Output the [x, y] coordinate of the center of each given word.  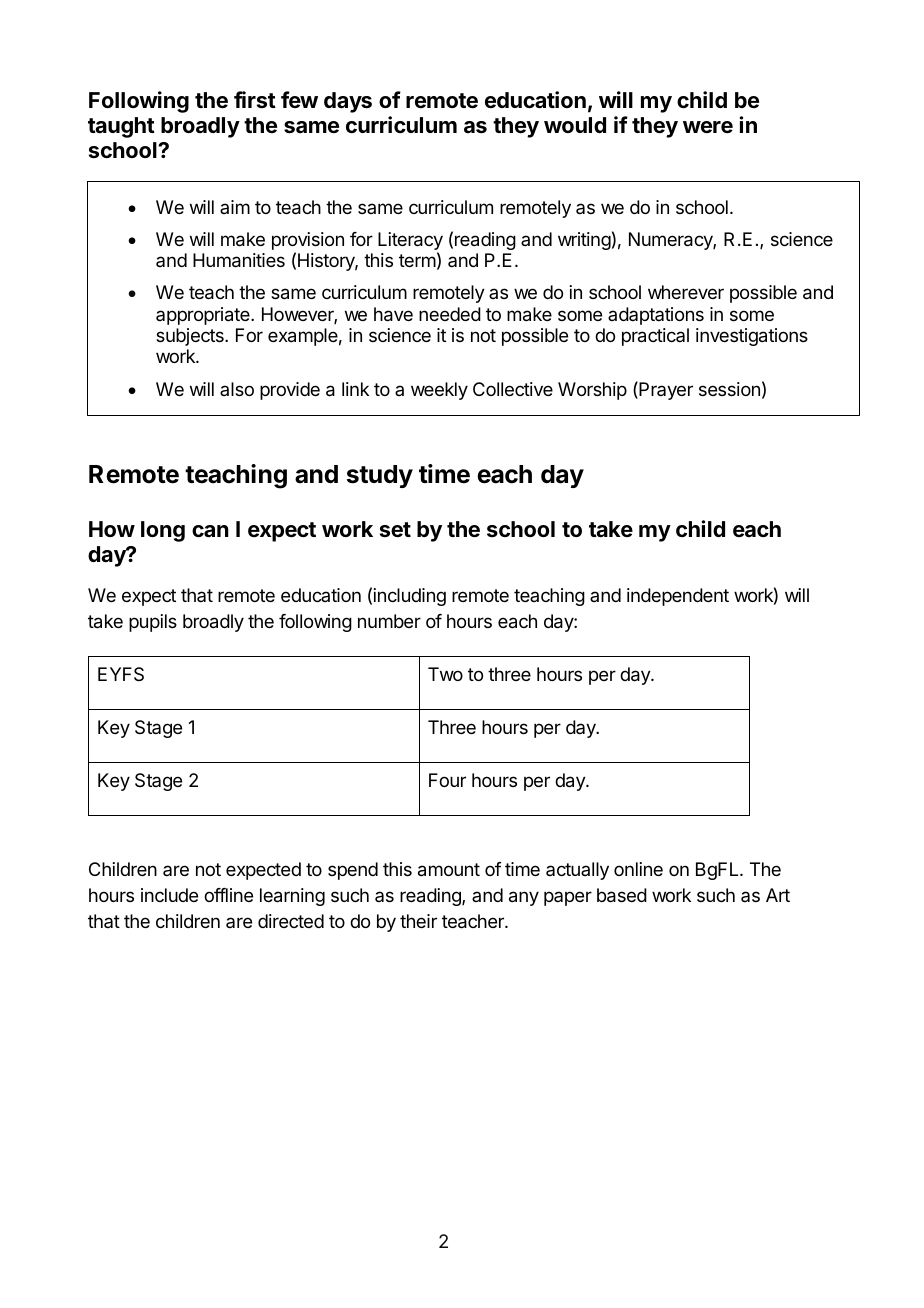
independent [678, 597]
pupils [153, 623]
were [708, 127]
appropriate [204, 316]
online [638, 869]
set [395, 530]
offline [228, 895]
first [255, 100]
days [348, 102]
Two [445, 674]
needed [450, 314]
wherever [686, 292]
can [210, 531]
